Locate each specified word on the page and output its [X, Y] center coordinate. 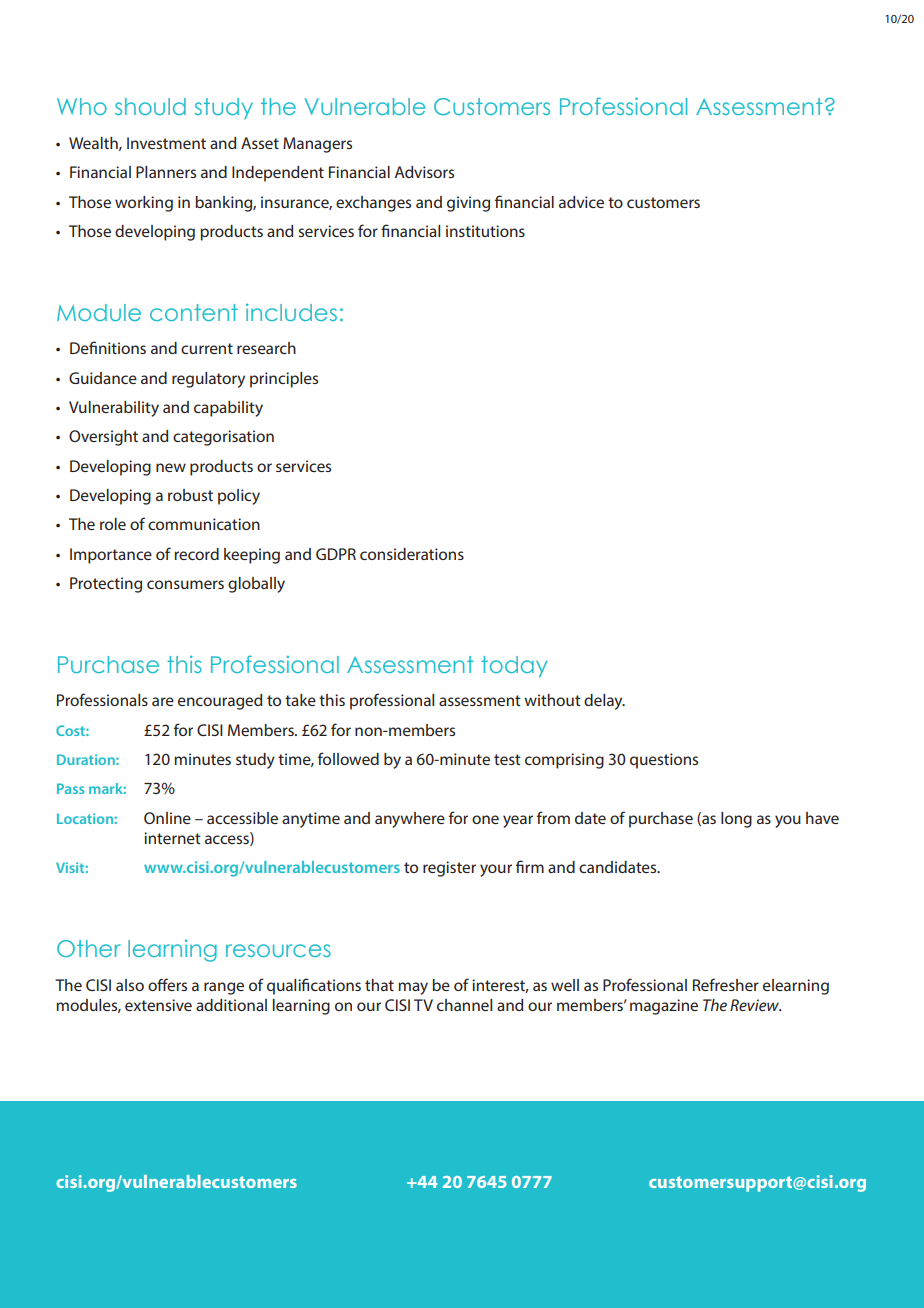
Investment [166, 143]
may [413, 988]
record [196, 554]
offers [167, 984]
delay [604, 702]
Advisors [424, 172]
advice [581, 202]
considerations [412, 554]
